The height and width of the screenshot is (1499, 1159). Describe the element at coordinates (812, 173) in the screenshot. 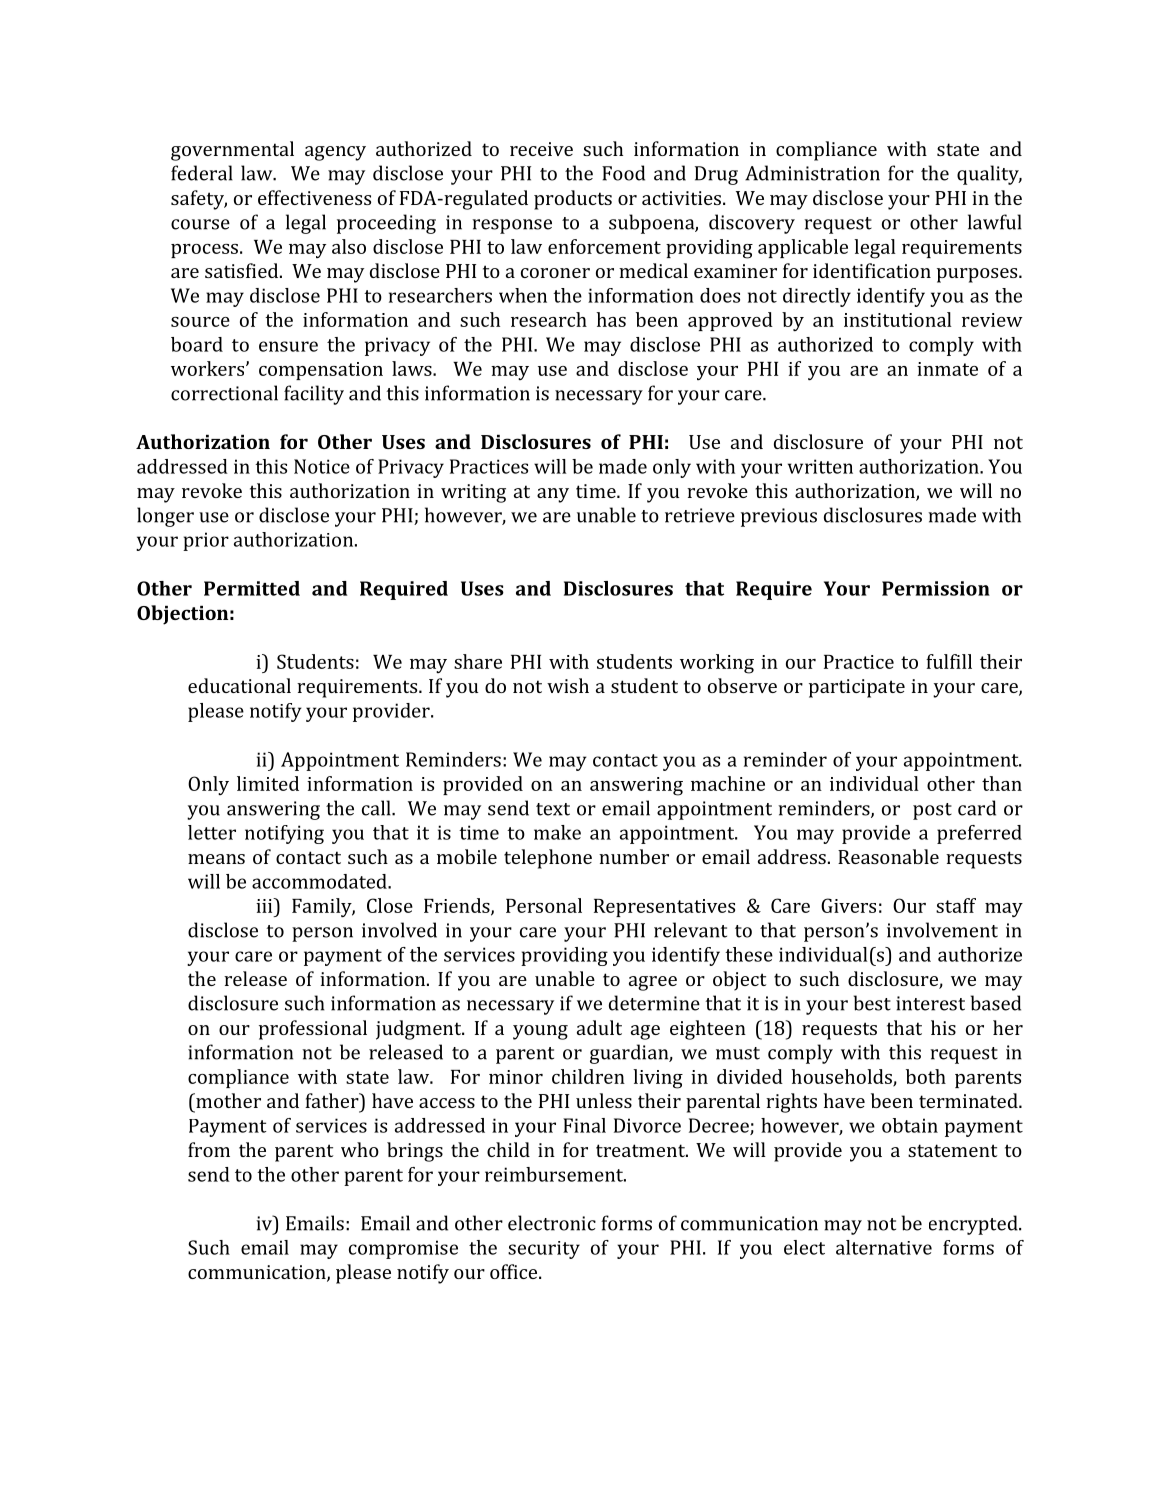

I see `Administration` at that location.
